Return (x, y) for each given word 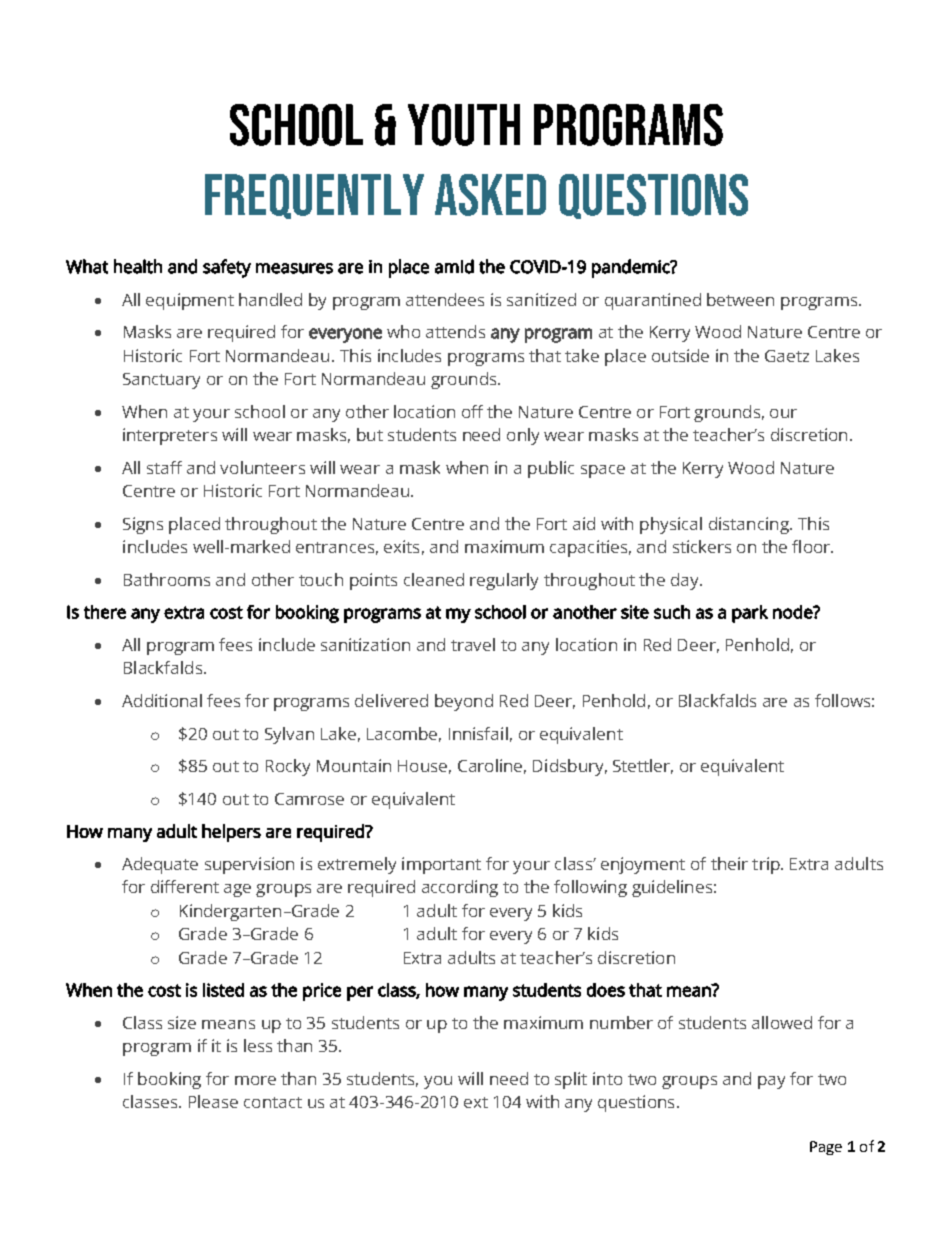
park (750, 614)
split (571, 1080)
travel (473, 644)
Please (213, 1101)
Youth (464, 125)
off (472, 411)
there (105, 612)
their (729, 863)
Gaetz (787, 356)
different (185, 886)
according (460, 888)
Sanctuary (161, 381)
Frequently (314, 196)
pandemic (632, 268)
